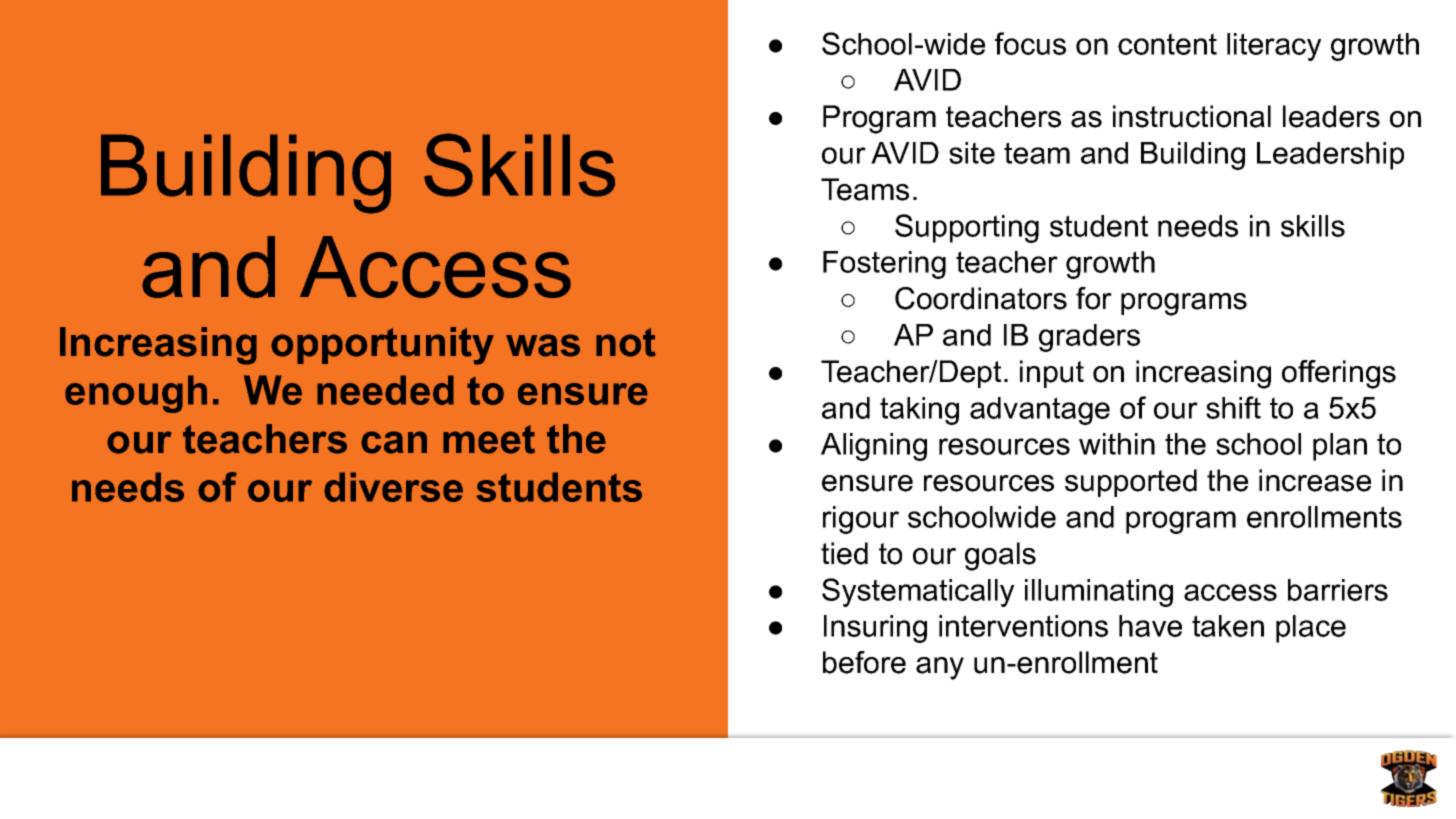 This page has width=1456, height=819. I want to click on opportunity, so click(382, 346).
